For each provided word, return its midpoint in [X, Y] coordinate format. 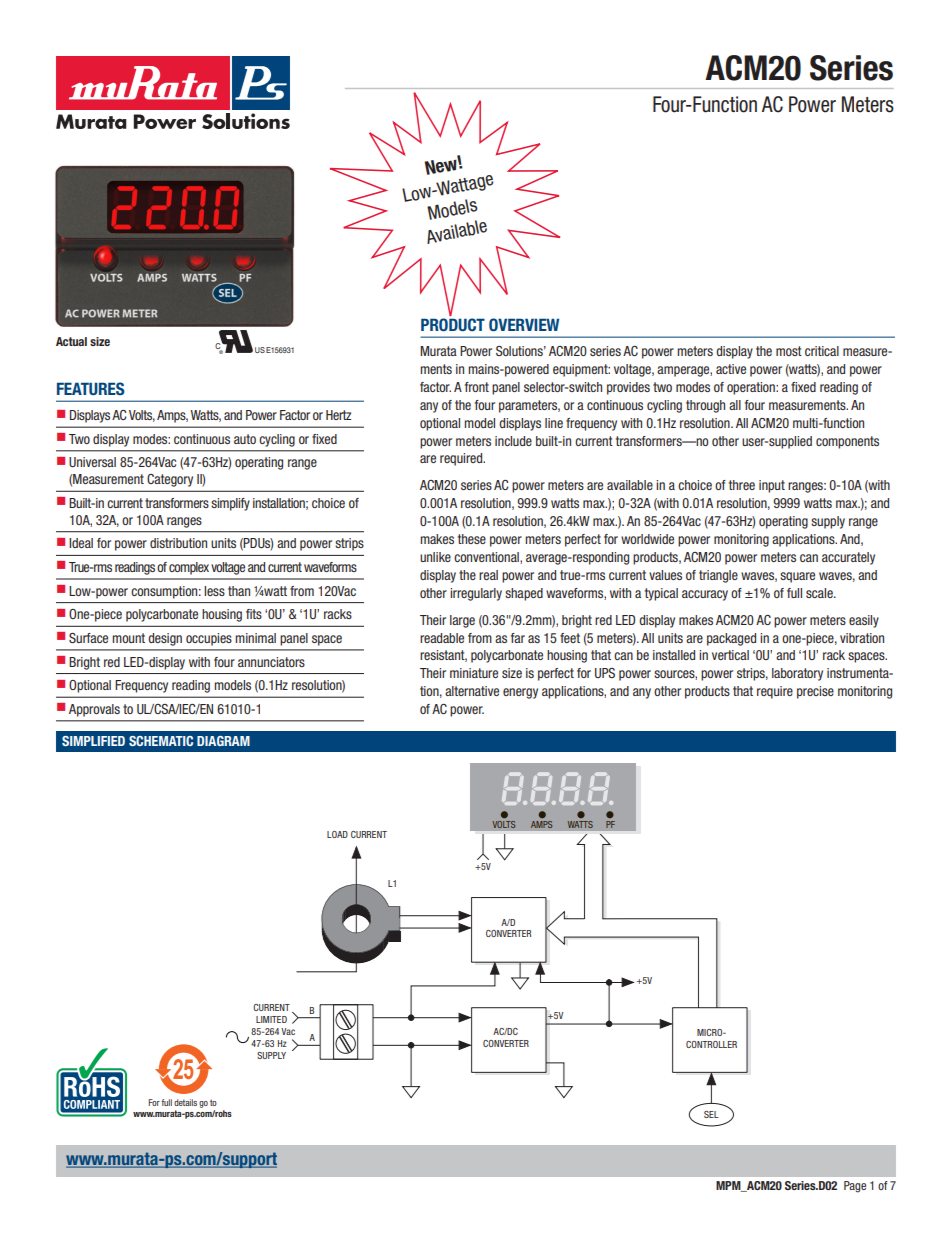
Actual [71, 341]
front [477, 387]
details [185, 1102]
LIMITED [271, 1019]
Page [855, 1187]
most [789, 351]
